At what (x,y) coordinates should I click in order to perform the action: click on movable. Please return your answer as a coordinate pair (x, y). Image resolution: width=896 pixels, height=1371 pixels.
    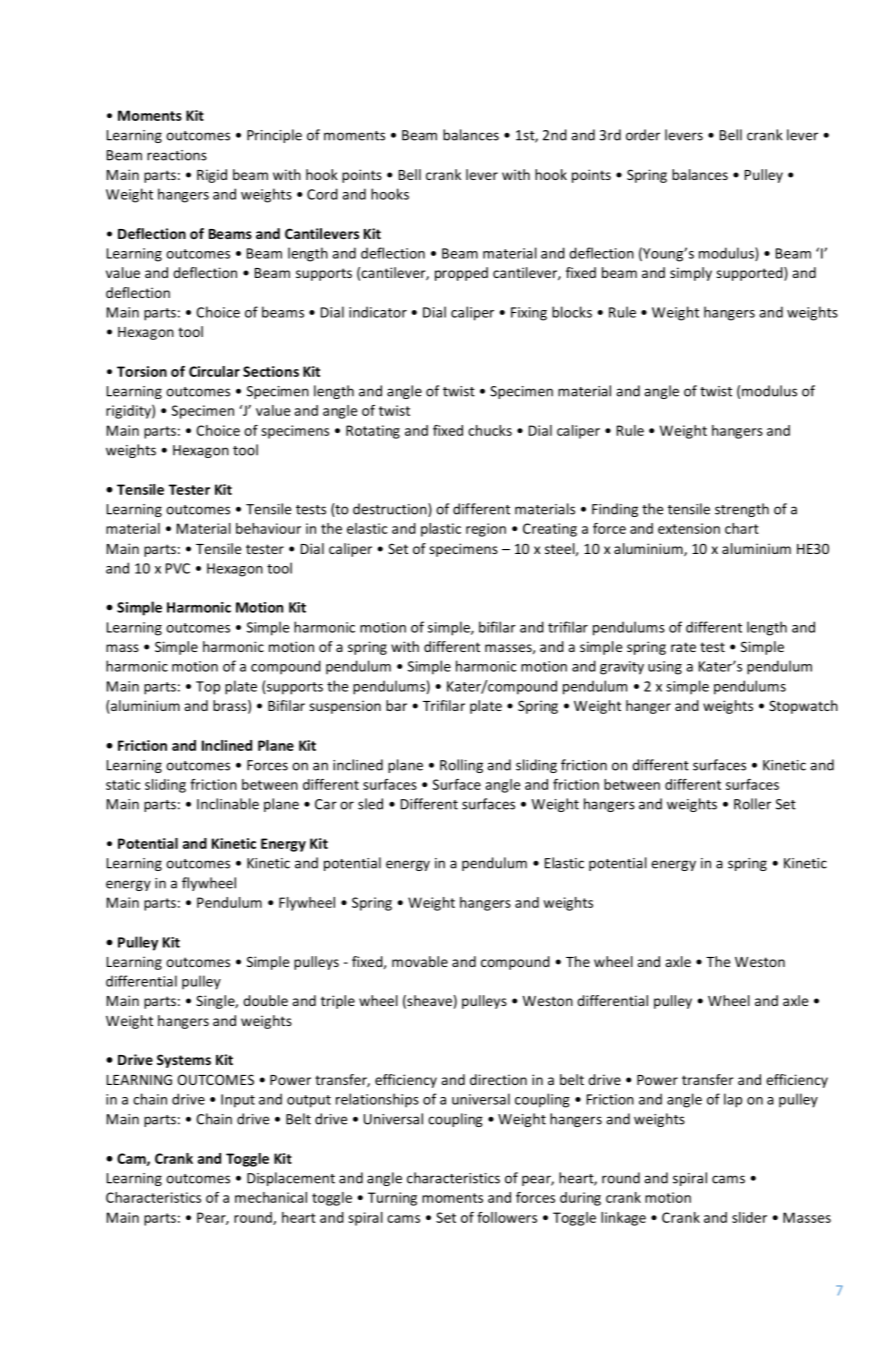
    Looking at the image, I should click on (420, 961).
